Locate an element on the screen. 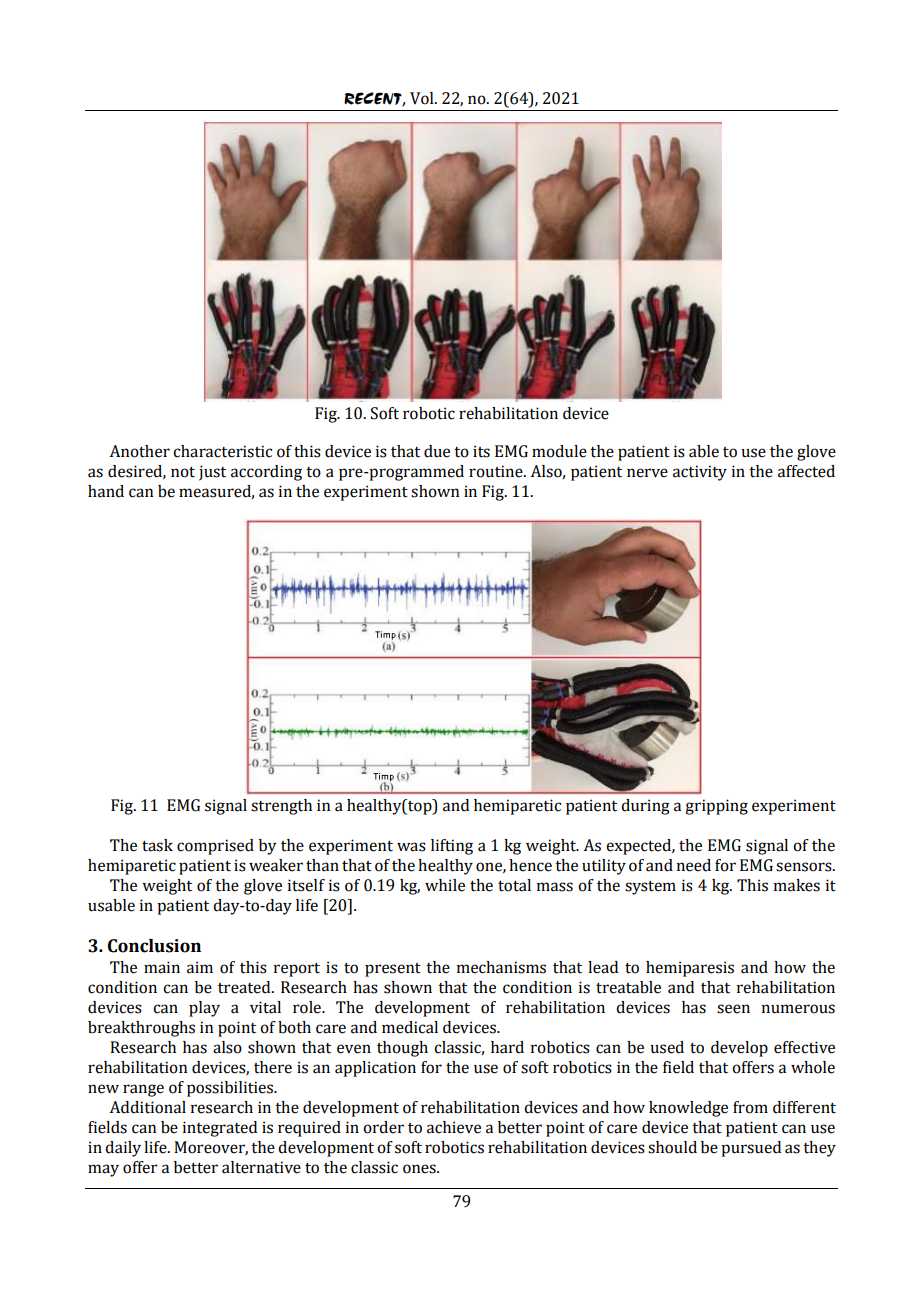 This screenshot has height=1308, width=924. pursued is located at coordinates (751, 1149).
